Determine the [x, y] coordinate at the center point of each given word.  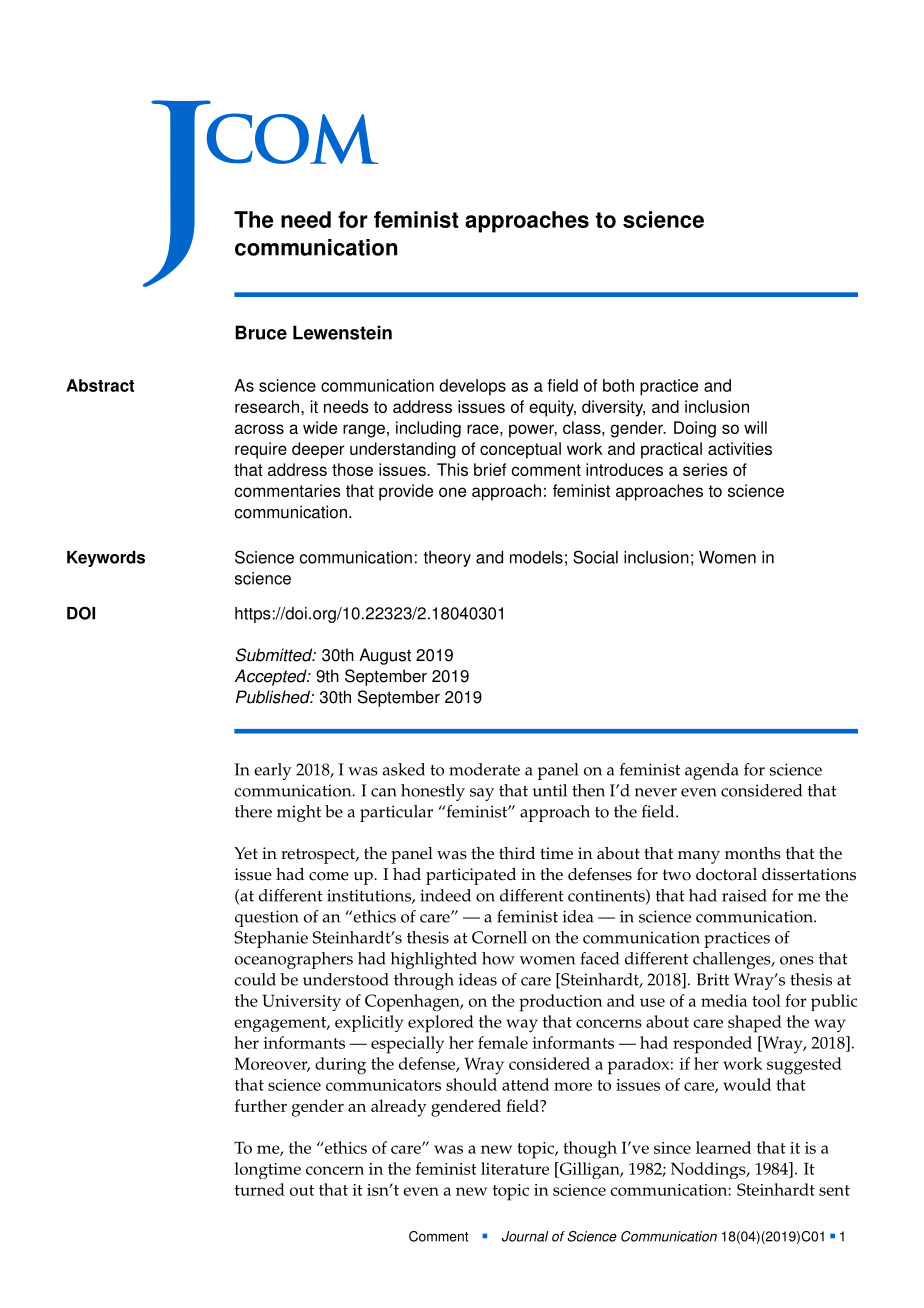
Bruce [261, 332]
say [482, 794]
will [755, 427]
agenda [712, 771]
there [253, 811]
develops [472, 387]
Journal [525, 1236]
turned [260, 1189]
